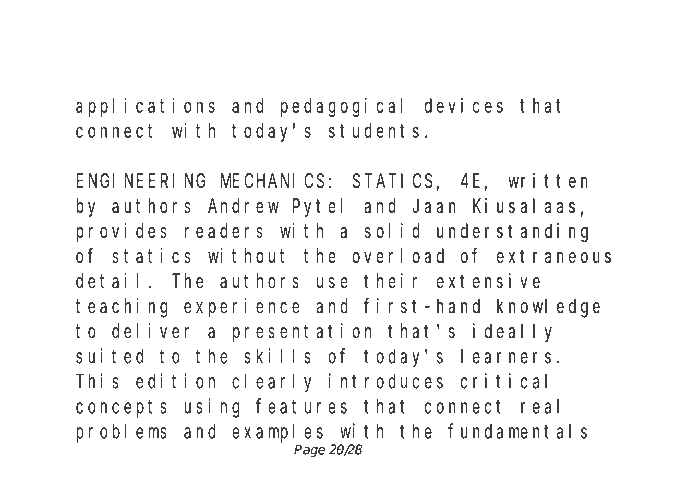 This screenshot has width=700, height=497. What do you see at coordinates (141, 181) in the screenshot?
I see `ENGINEERING` at bounding box center [141, 181].
